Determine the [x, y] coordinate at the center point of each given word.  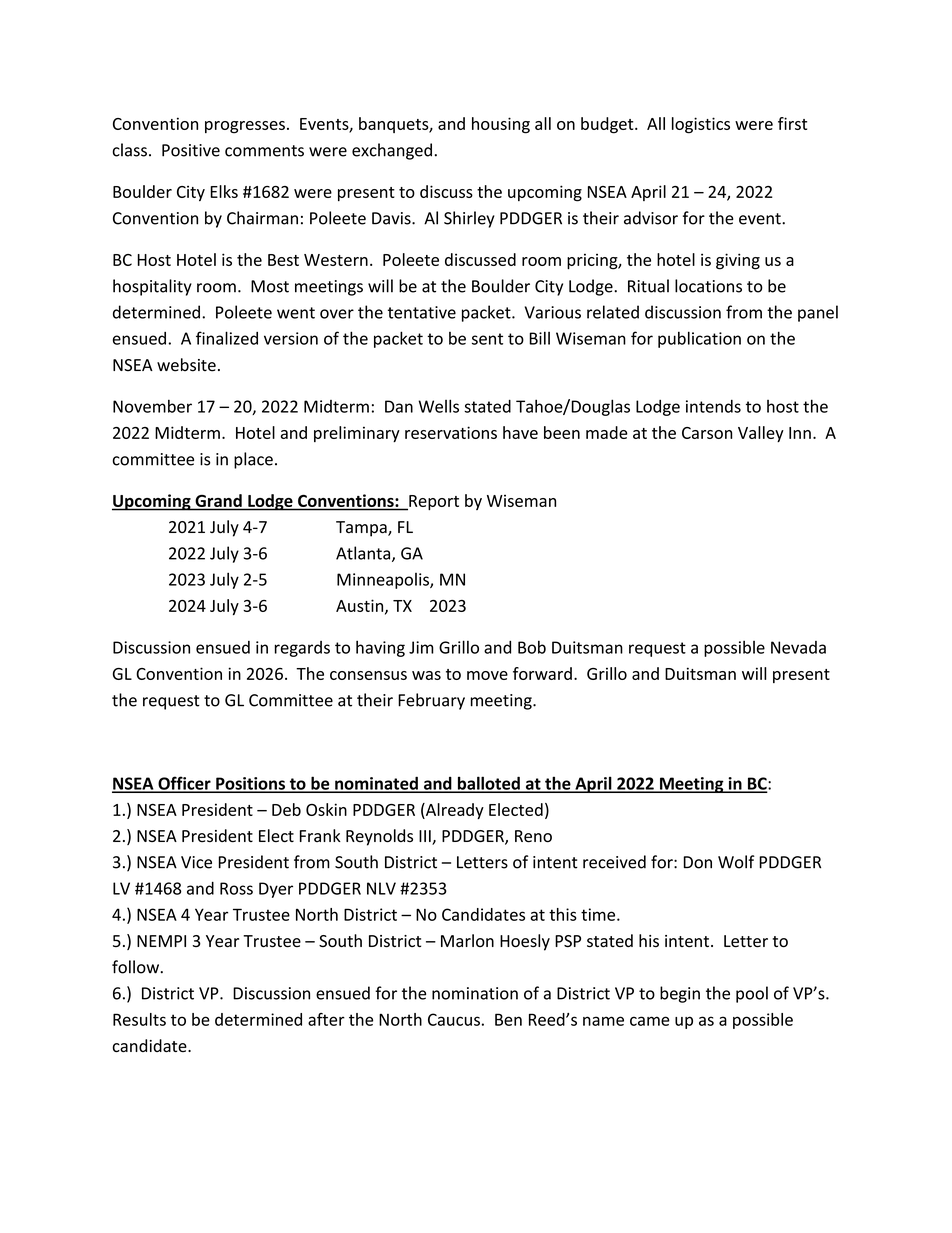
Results [139, 1019]
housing [501, 125]
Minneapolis [384, 581]
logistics [701, 125]
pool [752, 994]
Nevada [798, 647]
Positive [191, 150]
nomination [475, 993]
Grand [219, 500]
